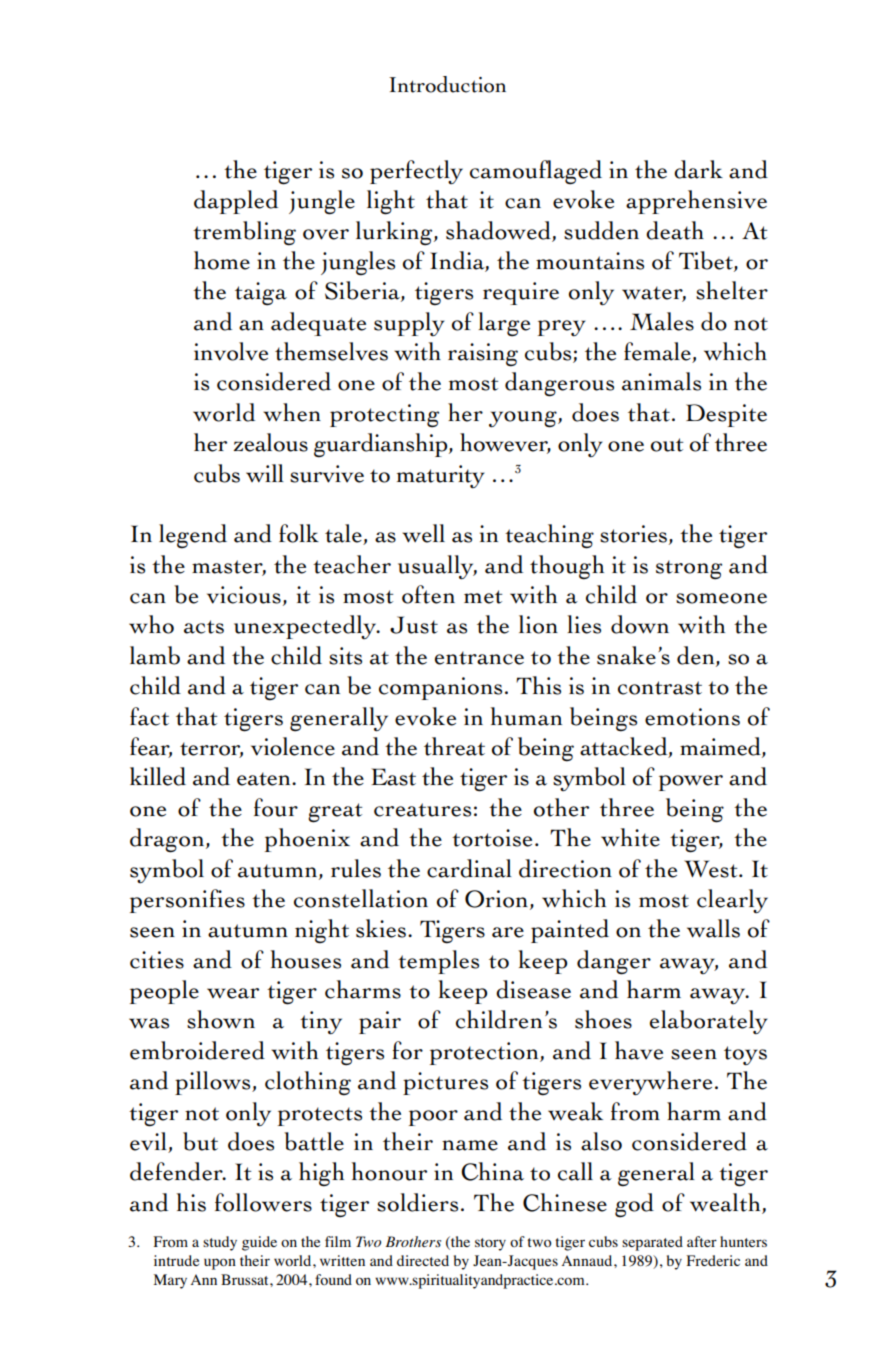  I want to click on cardinal, so click(469, 868).
